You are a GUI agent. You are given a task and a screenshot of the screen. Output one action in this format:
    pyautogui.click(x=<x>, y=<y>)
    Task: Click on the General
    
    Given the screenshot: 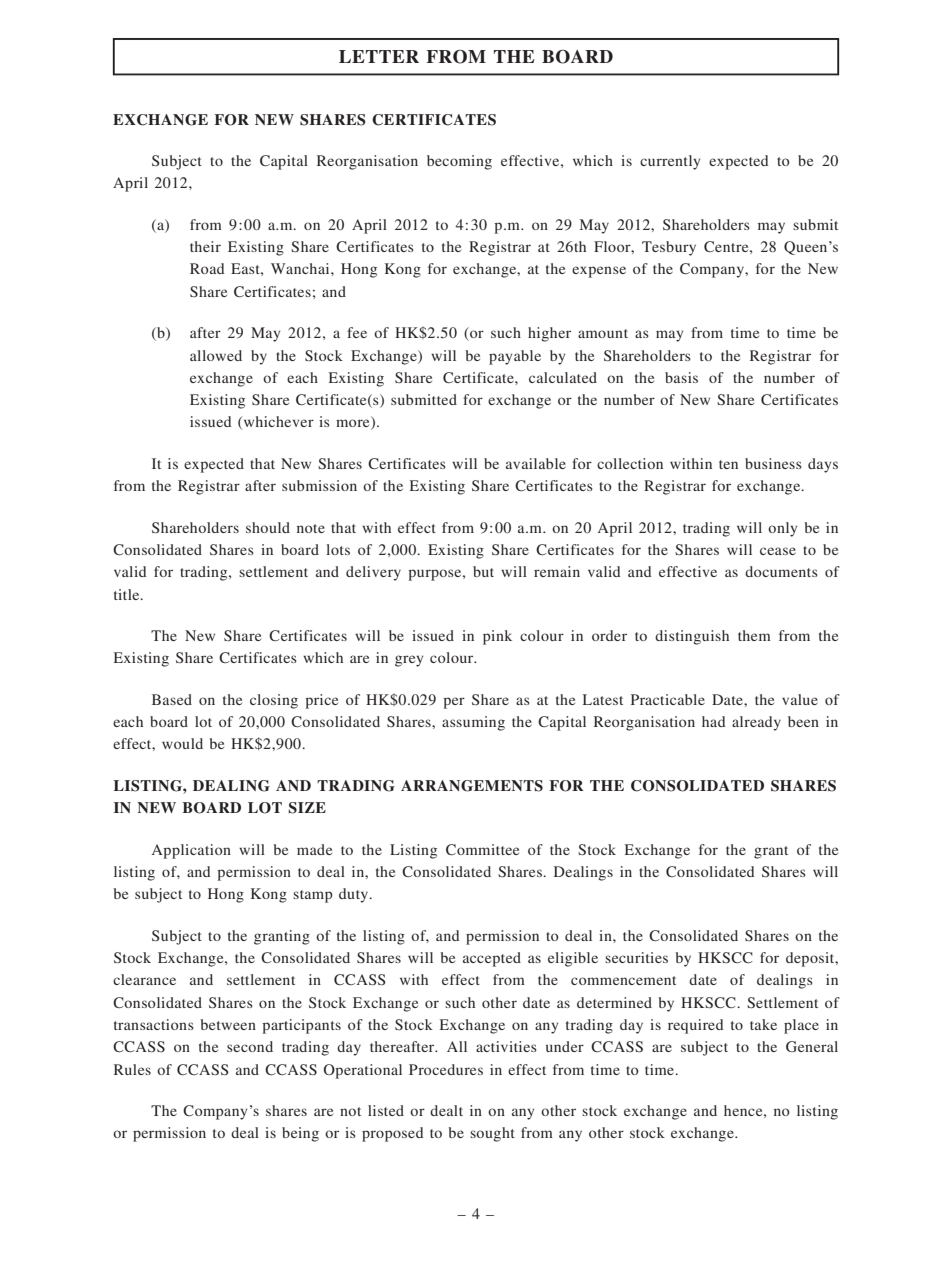 What is the action you would take?
    pyautogui.click(x=812, y=1046)
